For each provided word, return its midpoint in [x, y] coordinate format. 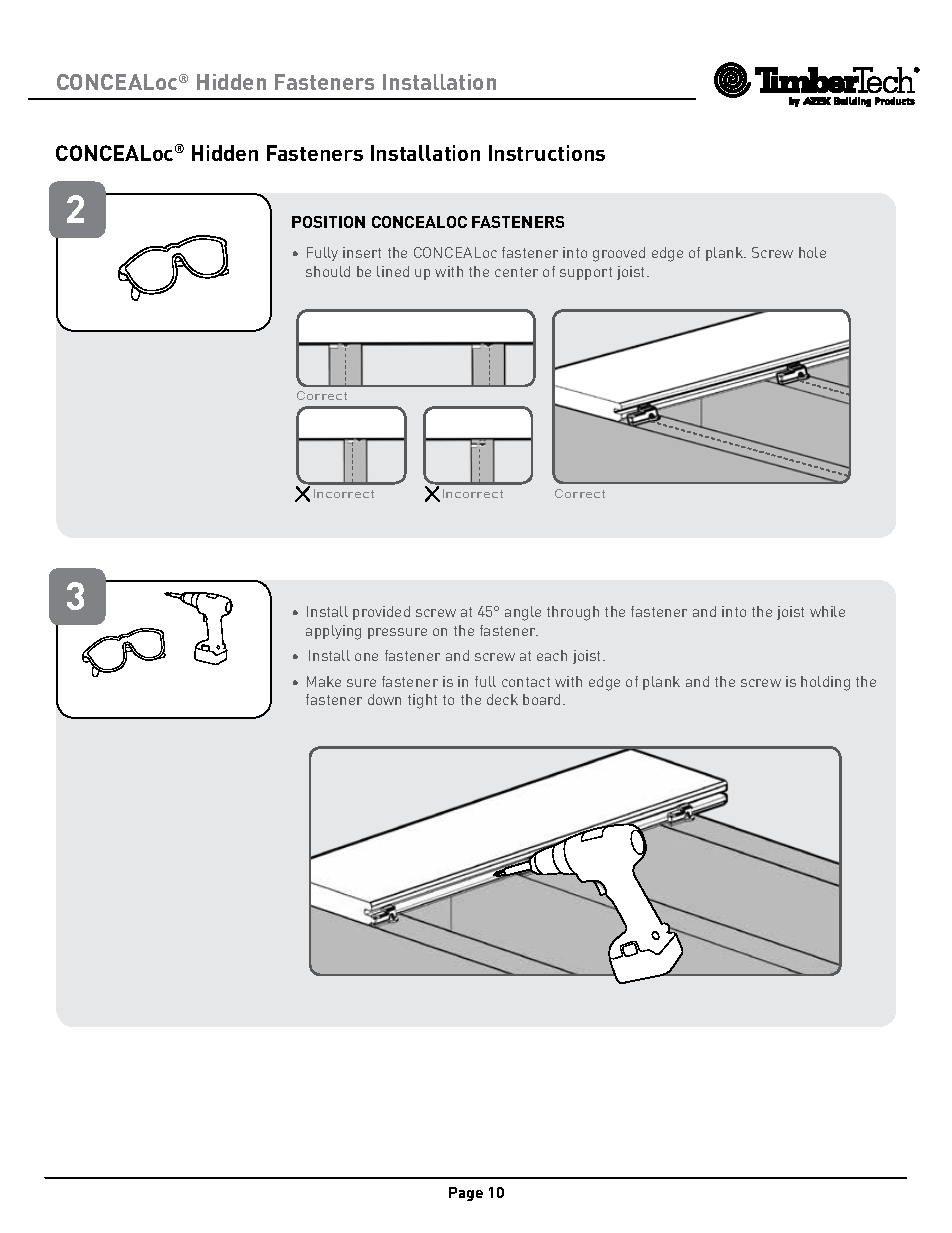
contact [526, 682]
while [827, 611]
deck [502, 699]
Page [466, 1194]
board [541, 699]
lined [393, 271]
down [384, 699]
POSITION [328, 222]
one [366, 657]
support [586, 273]
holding [825, 683]
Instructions [547, 153]
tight [422, 701]
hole [812, 252]
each [552, 655]
